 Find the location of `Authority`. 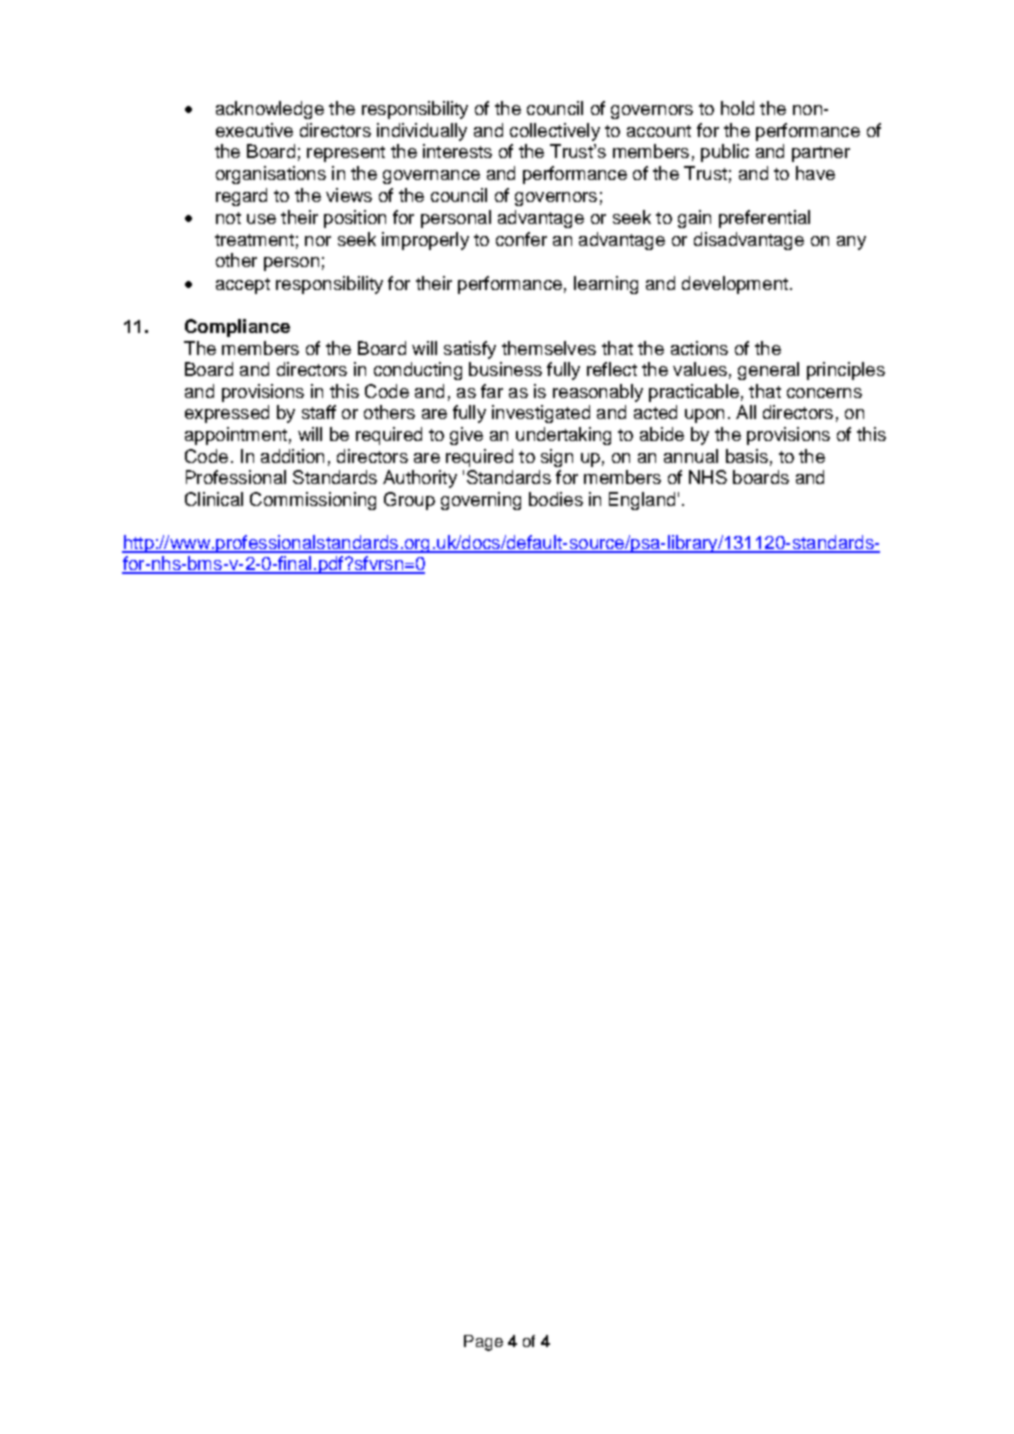

Authority is located at coordinates (420, 479).
